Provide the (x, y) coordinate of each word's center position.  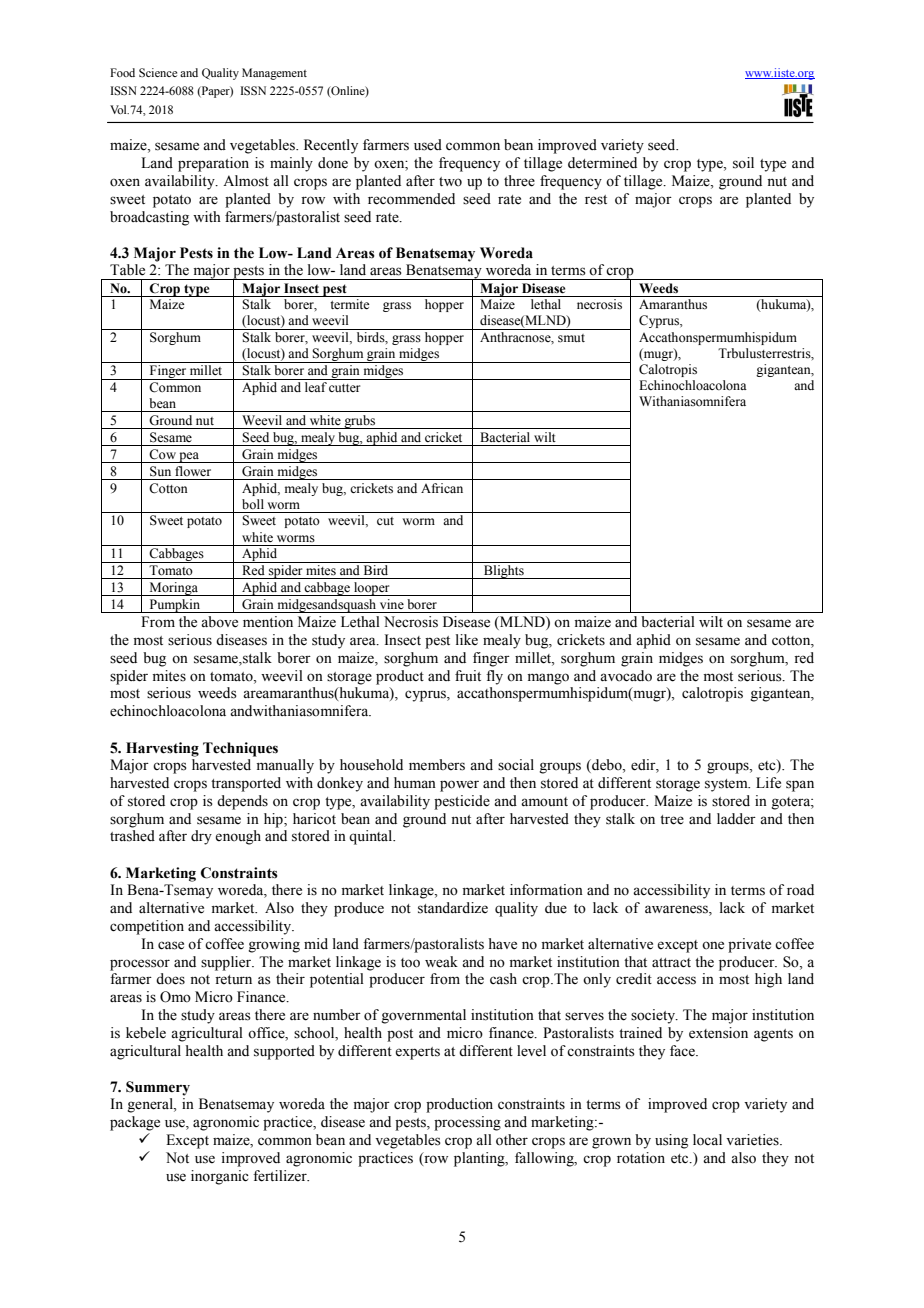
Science (158, 72)
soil (743, 163)
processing (467, 1123)
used (428, 145)
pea (189, 457)
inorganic (220, 1177)
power (459, 786)
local (707, 1140)
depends (242, 802)
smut (571, 338)
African (442, 488)
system (727, 785)
